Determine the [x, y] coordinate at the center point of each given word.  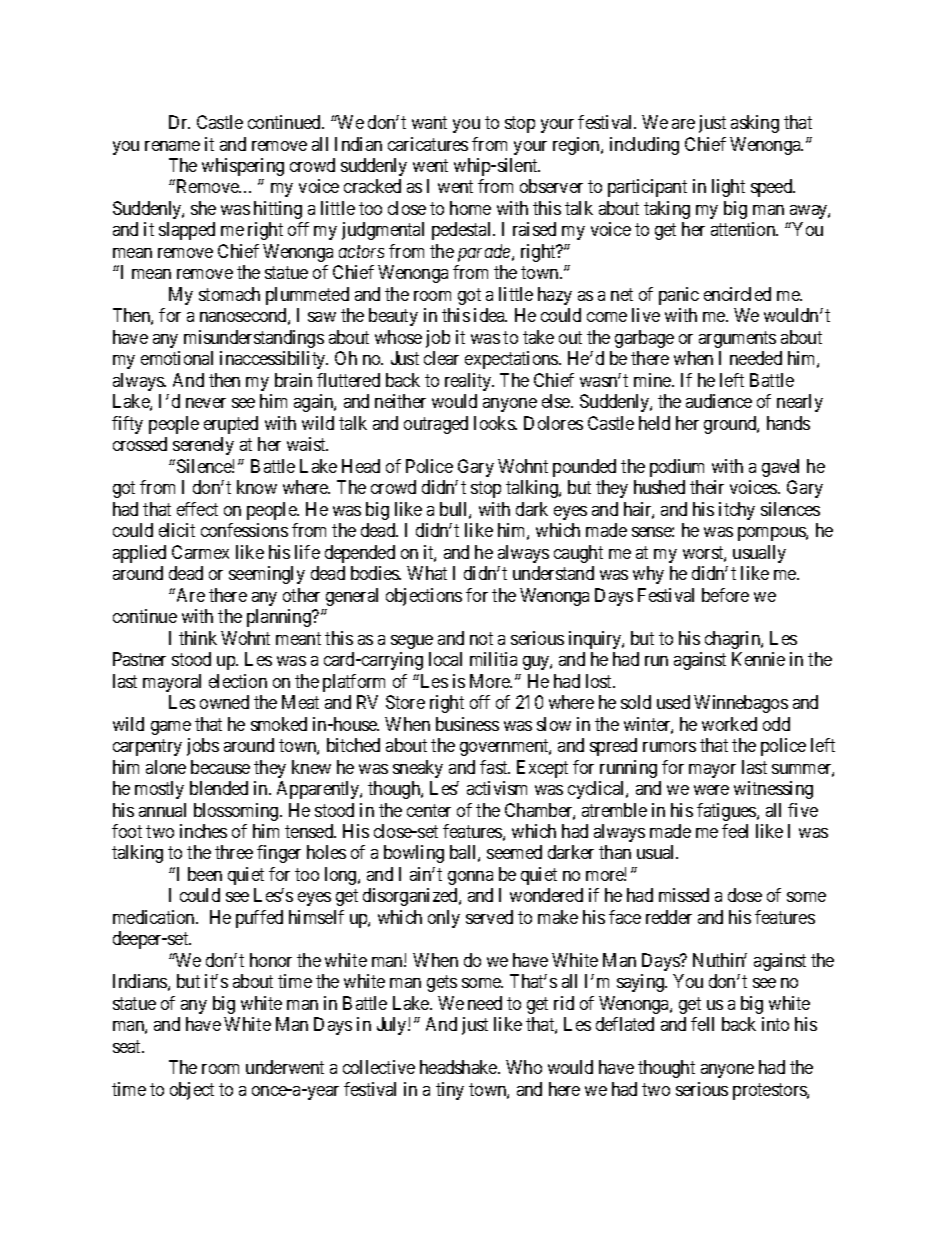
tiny [450, 1091]
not [481, 638]
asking [755, 124]
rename [172, 146]
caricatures [428, 144]
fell [702, 1024]
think [198, 638]
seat [128, 1046]
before [725, 595]
